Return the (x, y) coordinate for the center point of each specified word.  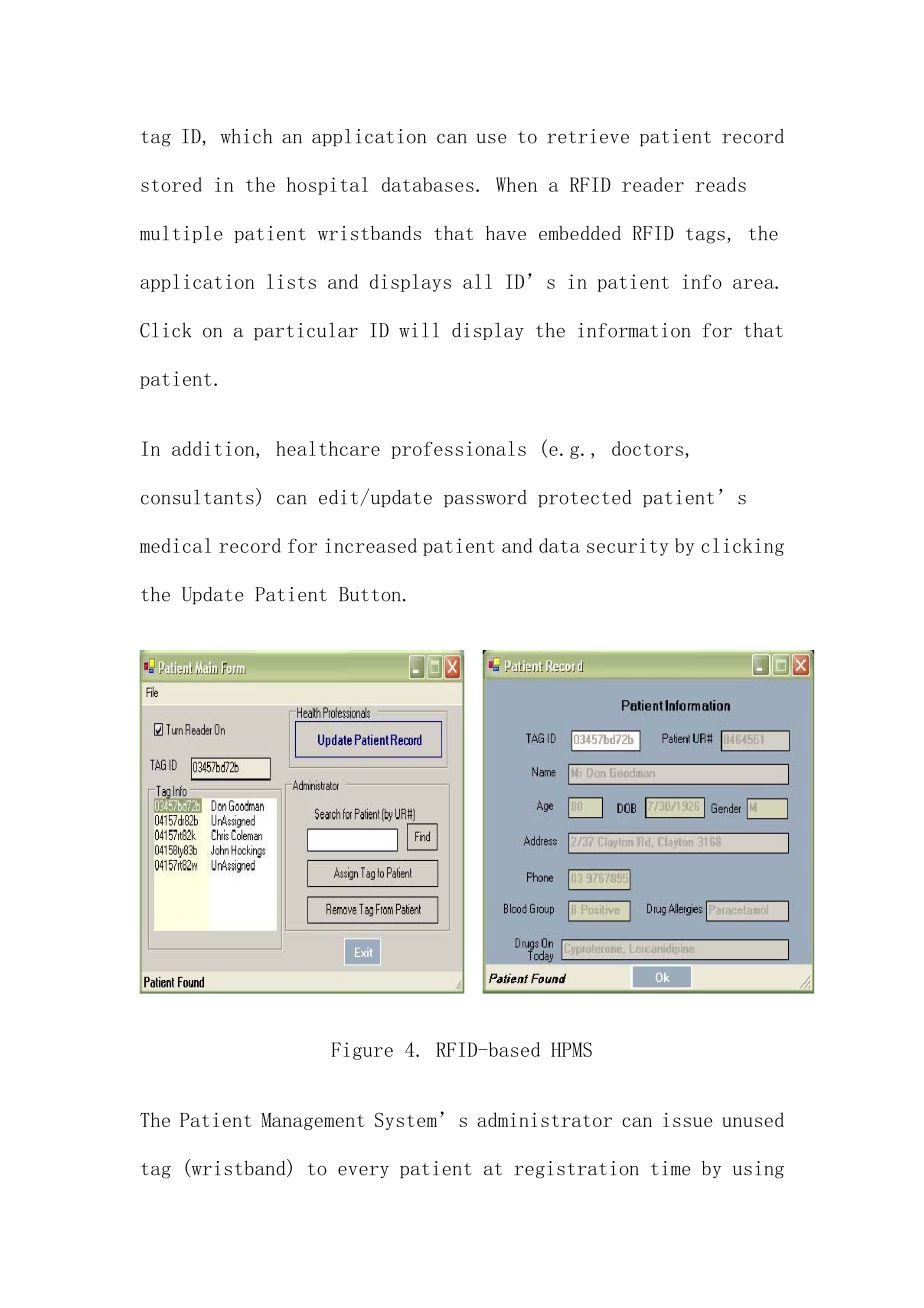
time (670, 1168)
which (246, 136)
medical (175, 545)
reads (720, 184)
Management (313, 1121)
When (516, 184)
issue (688, 1120)
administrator (544, 1119)
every (363, 1171)
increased (371, 545)
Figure (362, 1051)
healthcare (328, 448)
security (628, 547)
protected (585, 499)
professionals (458, 450)
